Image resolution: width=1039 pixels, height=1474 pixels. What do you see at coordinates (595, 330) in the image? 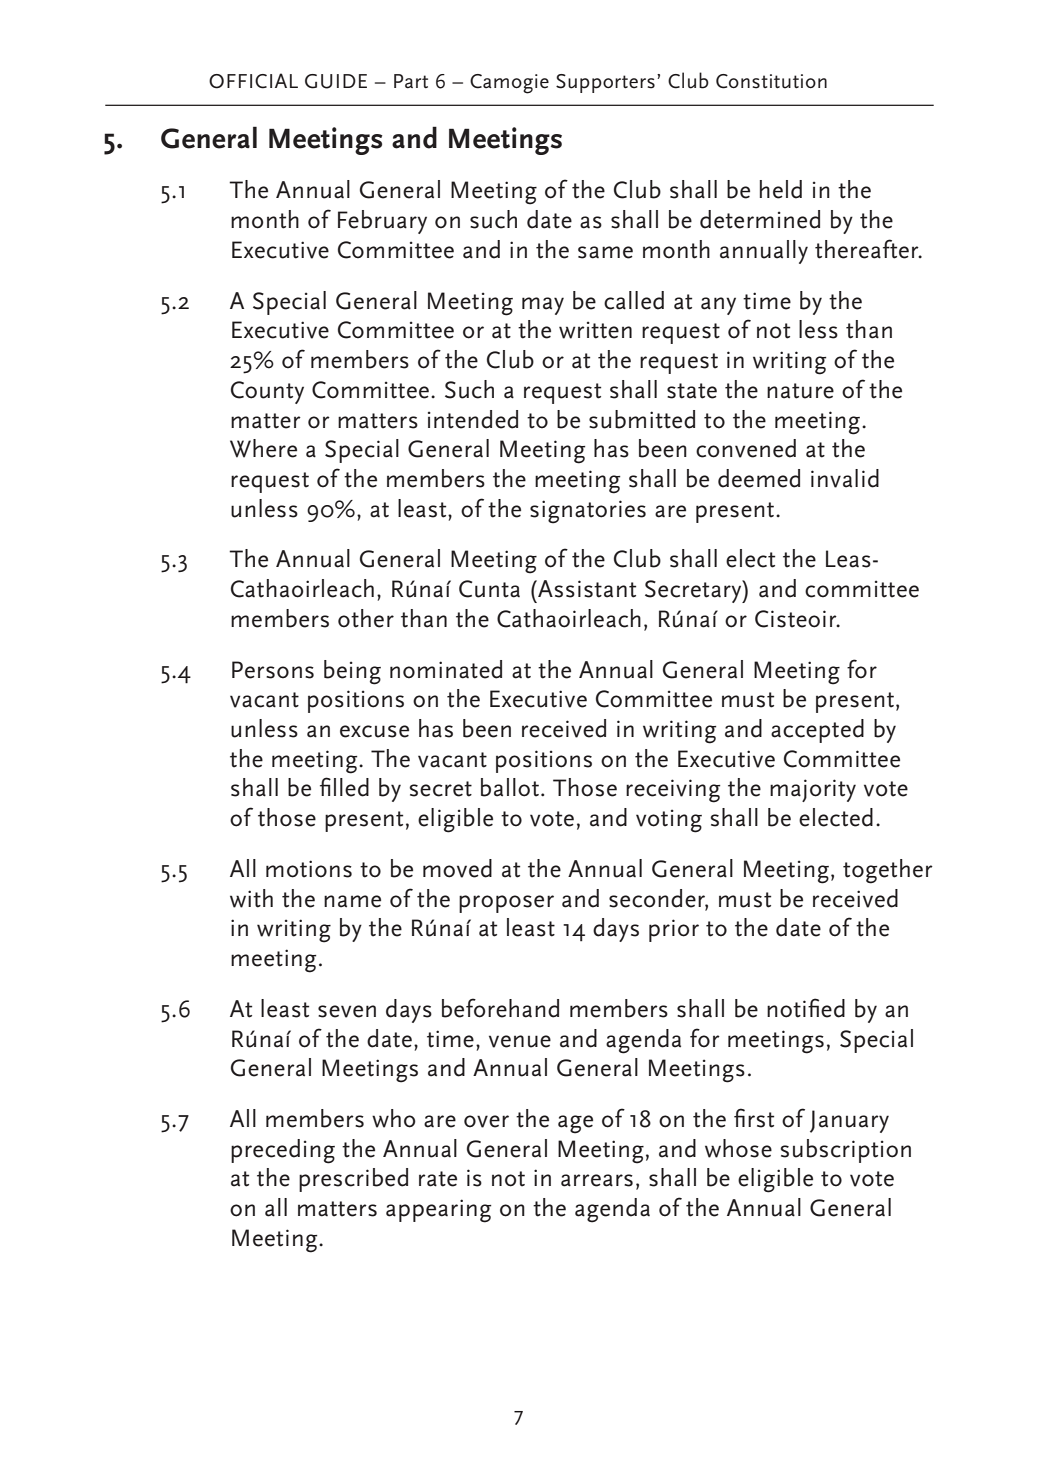
I see `written` at bounding box center [595, 330].
